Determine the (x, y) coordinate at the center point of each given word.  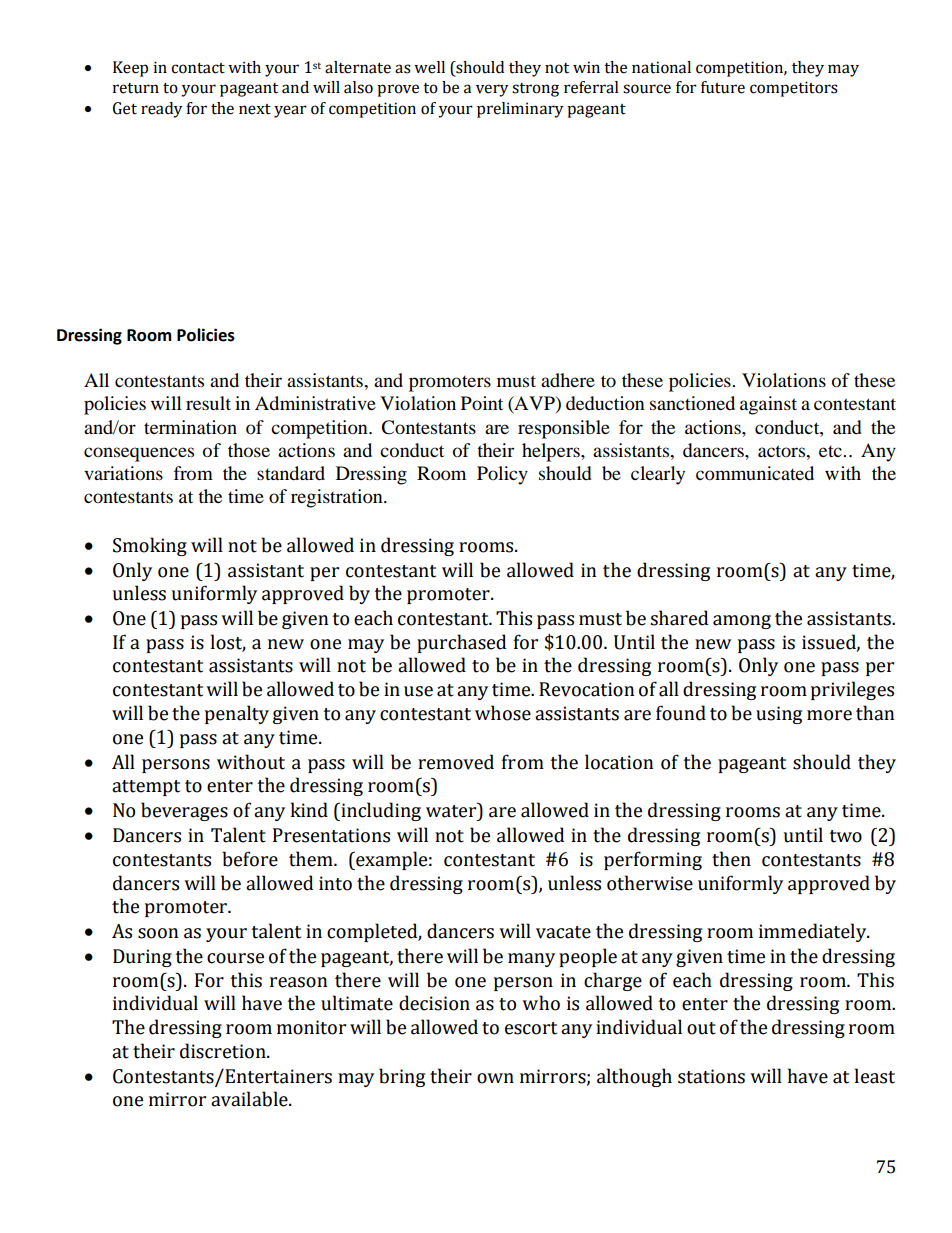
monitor (311, 1027)
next (255, 109)
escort (531, 1028)
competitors (794, 89)
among (742, 622)
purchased (461, 643)
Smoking (150, 546)
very (492, 90)
